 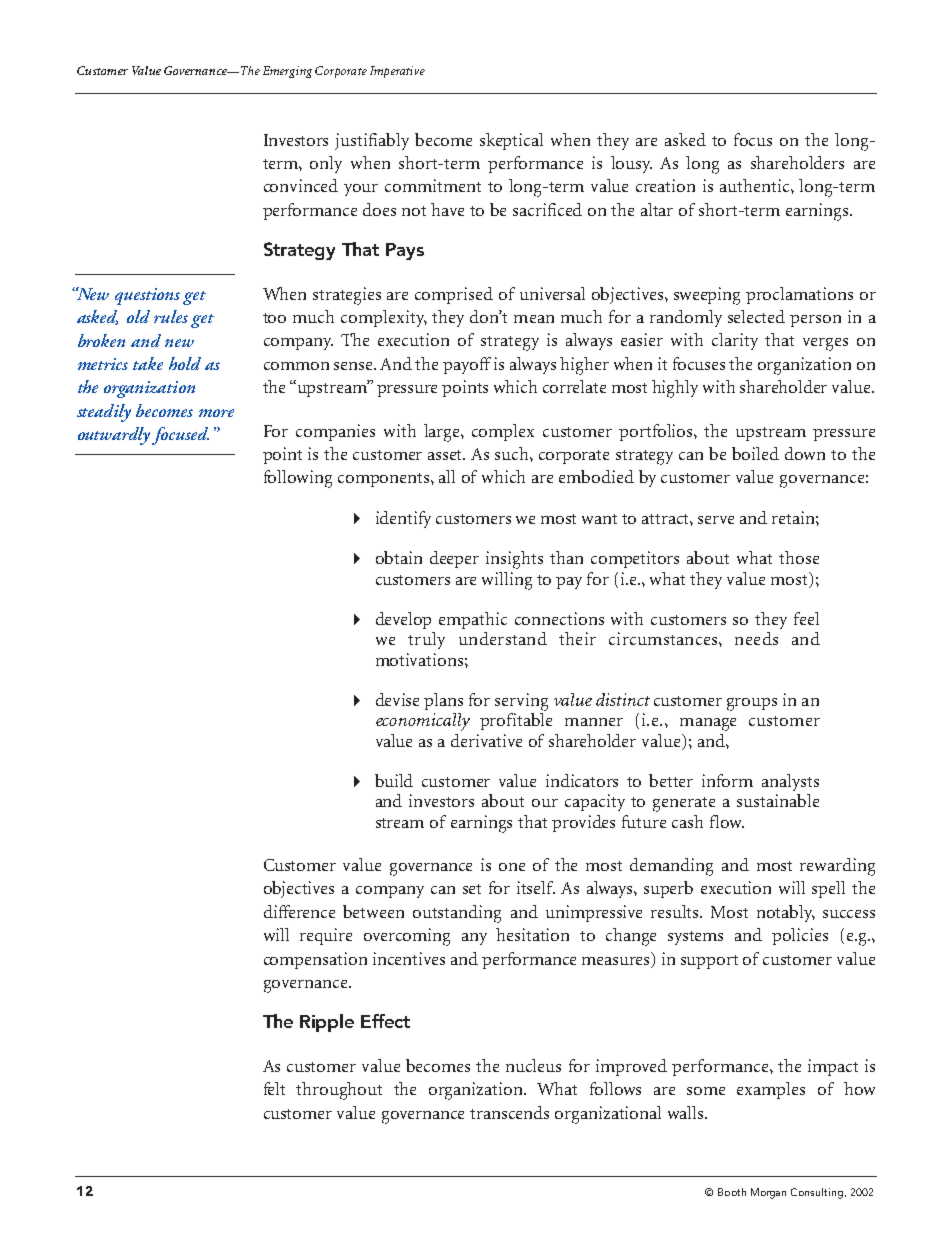 What do you see at coordinates (287, 72) in the page?
I see `Emerging` at bounding box center [287, 72].
